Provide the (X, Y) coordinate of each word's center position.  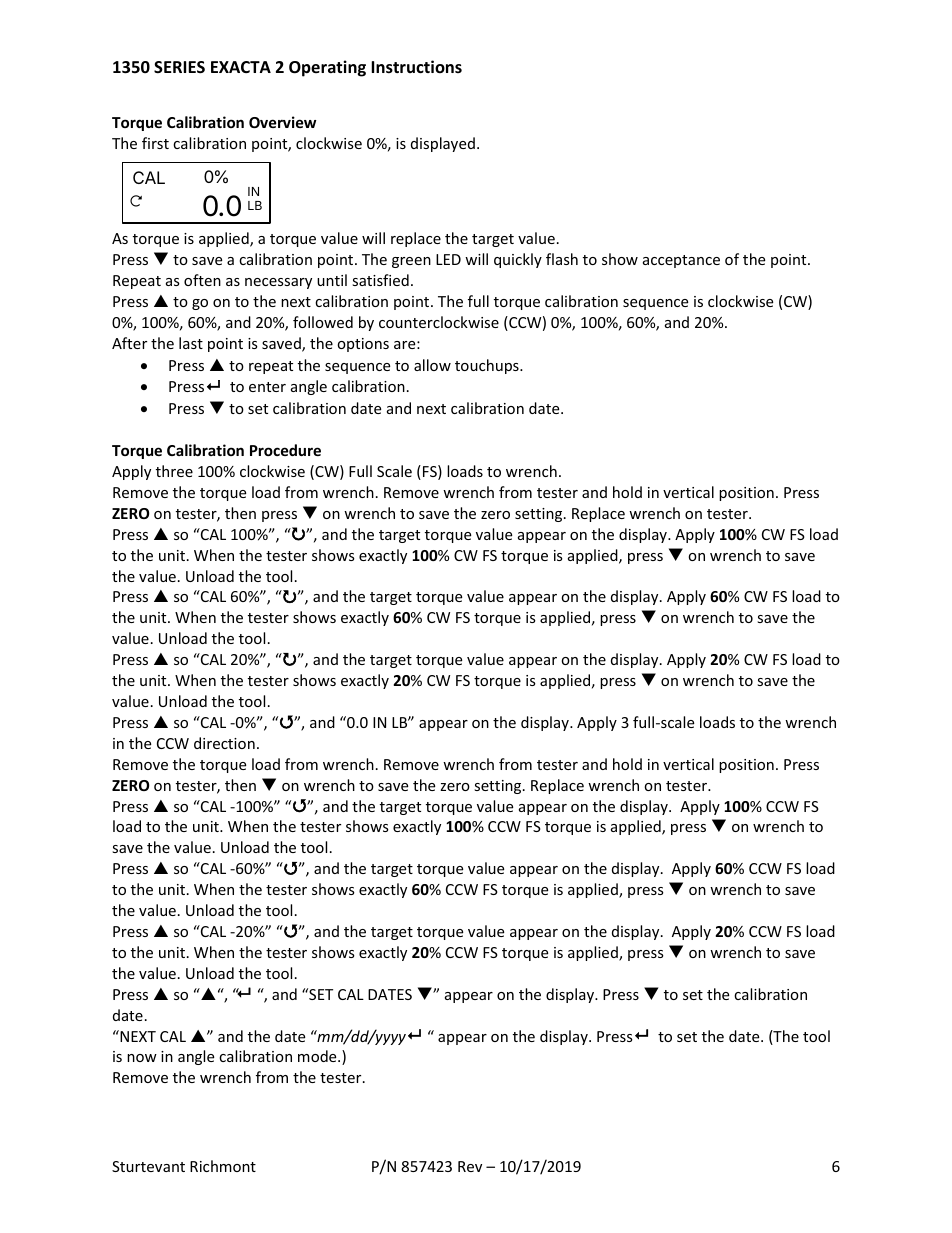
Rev (470, 1166)
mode (318, 1056)
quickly (518, 260)
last (191, 343)
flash (562, 259)
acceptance (681, 261)
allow (432, 365)
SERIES (179, 67)
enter (267, 387)
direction (224, 743)
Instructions (416, 67)
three (174, 471)
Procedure (285, 450)
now (142, 1058)
